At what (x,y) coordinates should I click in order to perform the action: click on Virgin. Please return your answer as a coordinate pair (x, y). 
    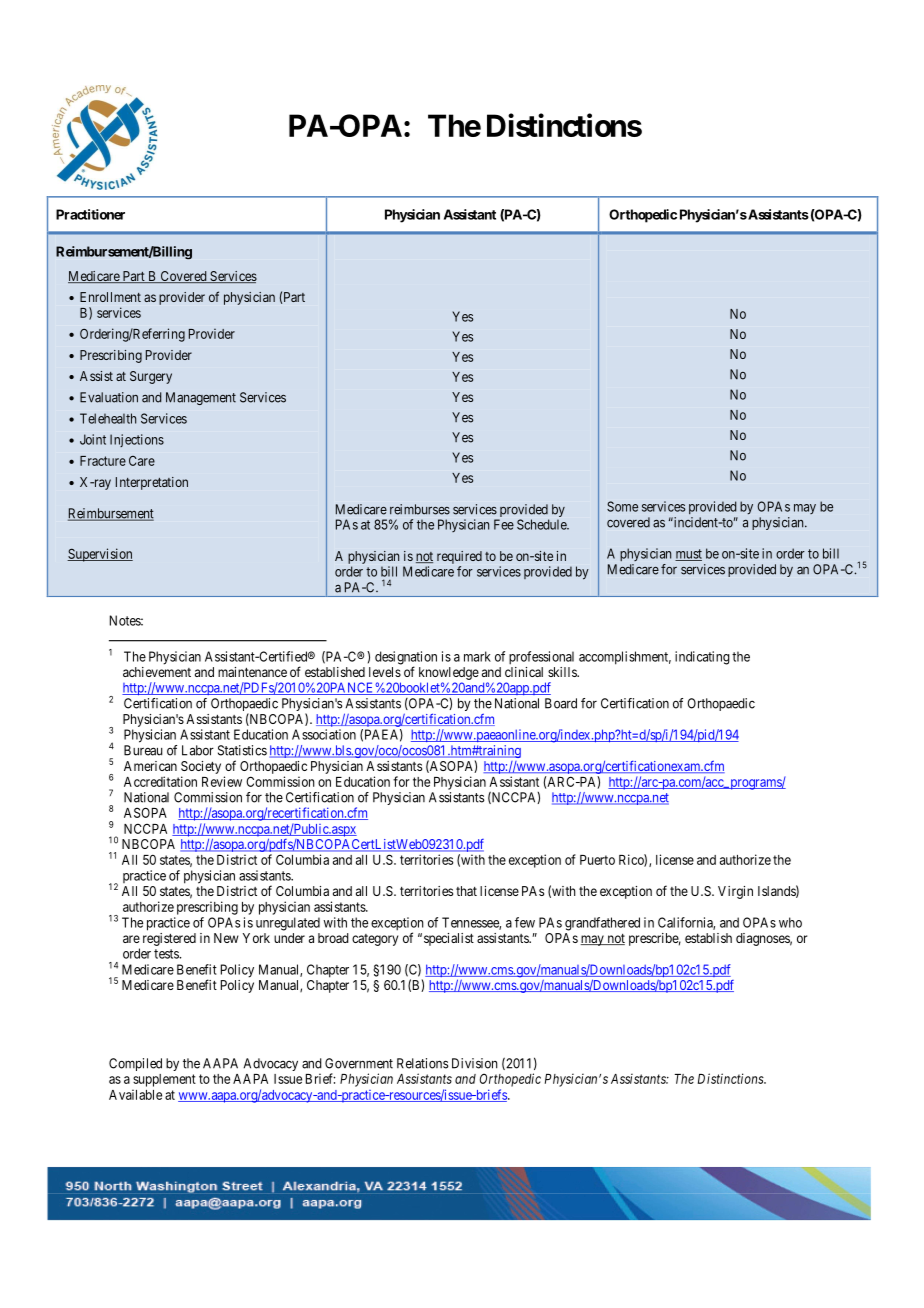
    Looking at the image, I should click on (735, 892).
